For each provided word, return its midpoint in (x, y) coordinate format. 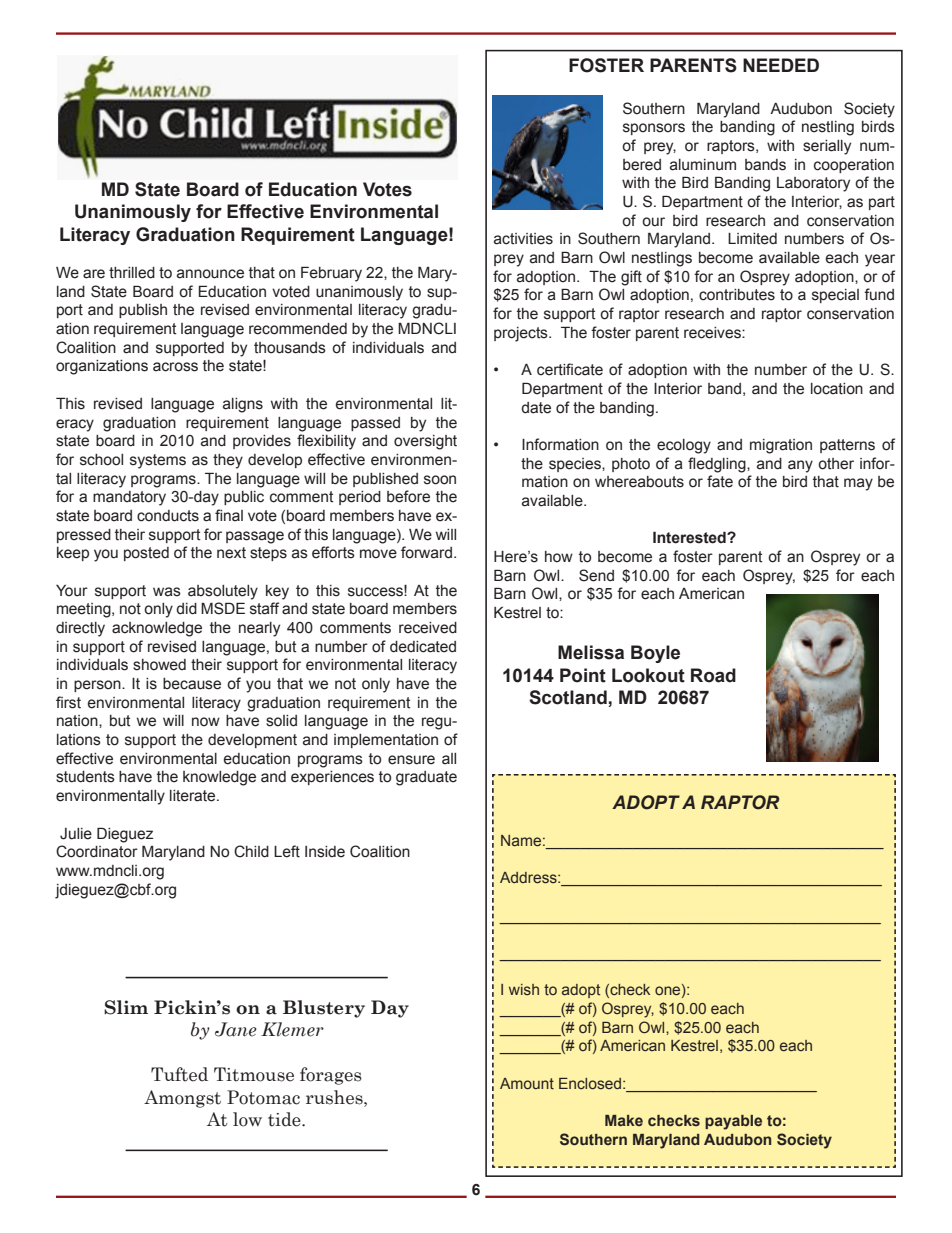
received (428, 628)
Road (713, 675)
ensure (411, 760)
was (167, 592)
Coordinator (97, 851)
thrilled (132, 273)
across (175, 367)
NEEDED (781, 65)
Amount (527, 1083)
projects (522, 334)
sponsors (654, 129)
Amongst (182, 1099)
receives (713, 333)
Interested (690, 537)
